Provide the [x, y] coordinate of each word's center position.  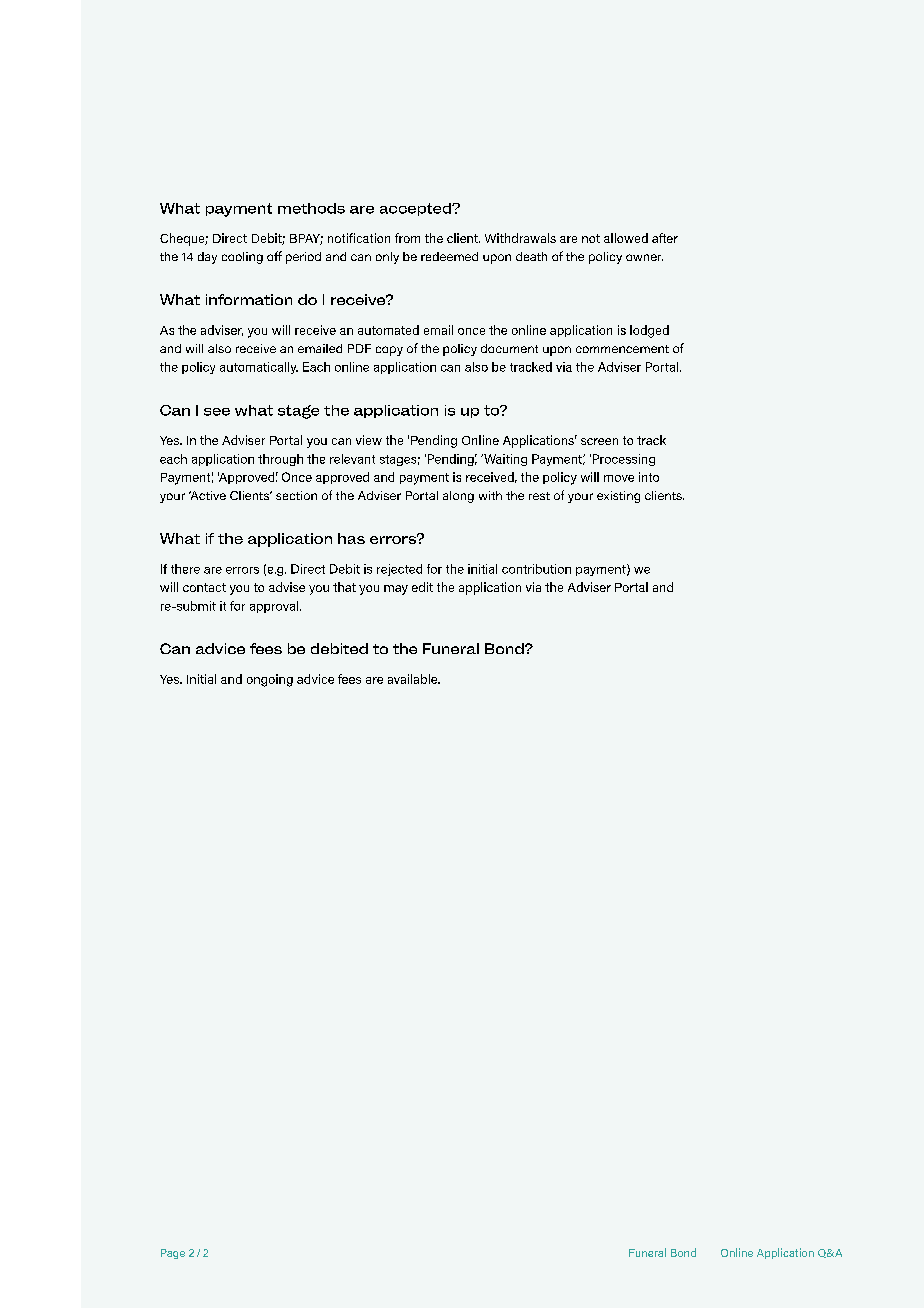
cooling [242, 258]
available [414, 679]
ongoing [270, 680]
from [407, 238]
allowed [626, 238]
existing [618, 497]
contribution [536, 569]
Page [173, 1254]
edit [422, 587]
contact [204, 587]
